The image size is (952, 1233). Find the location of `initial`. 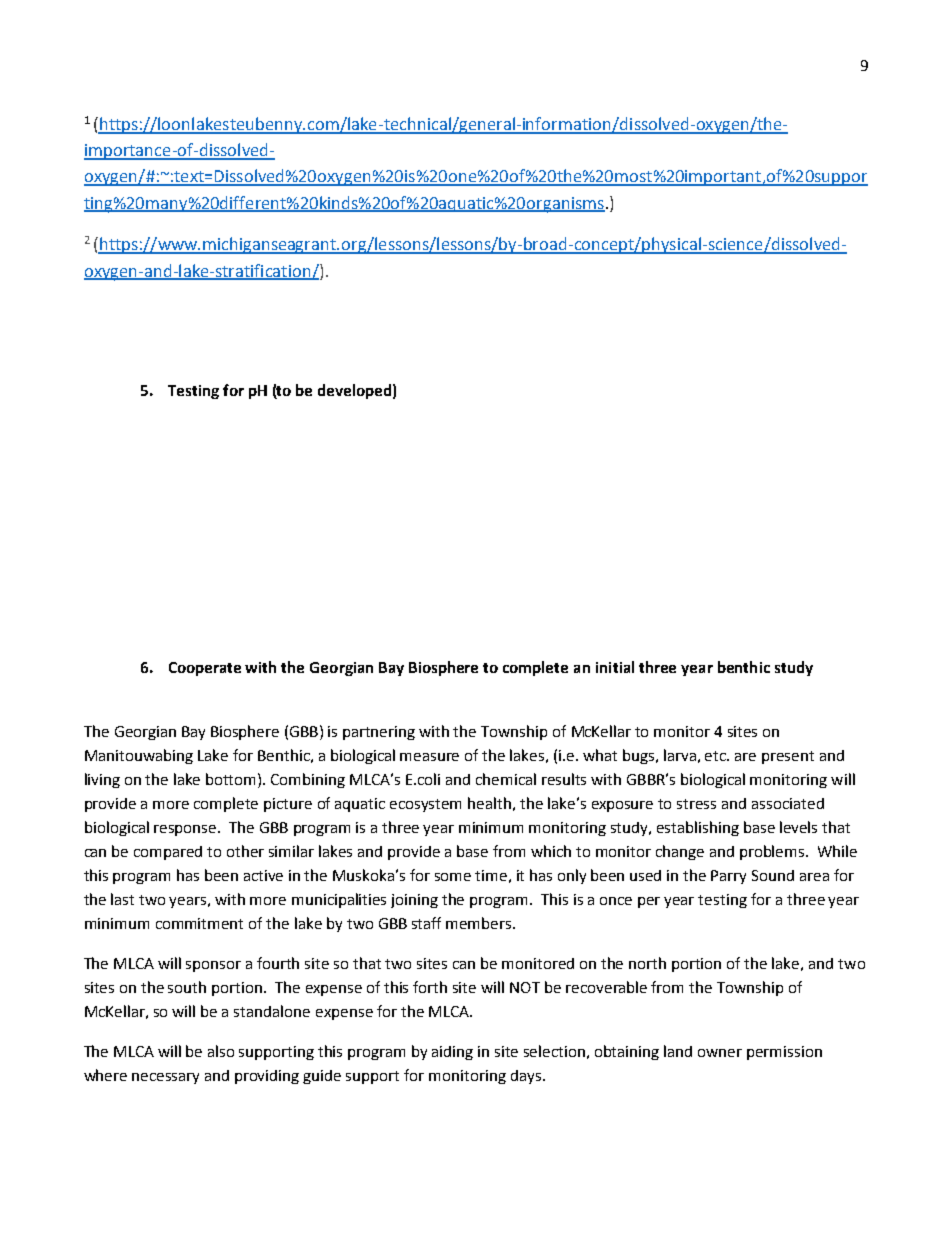

initial is located at coordinates (615, 667).
